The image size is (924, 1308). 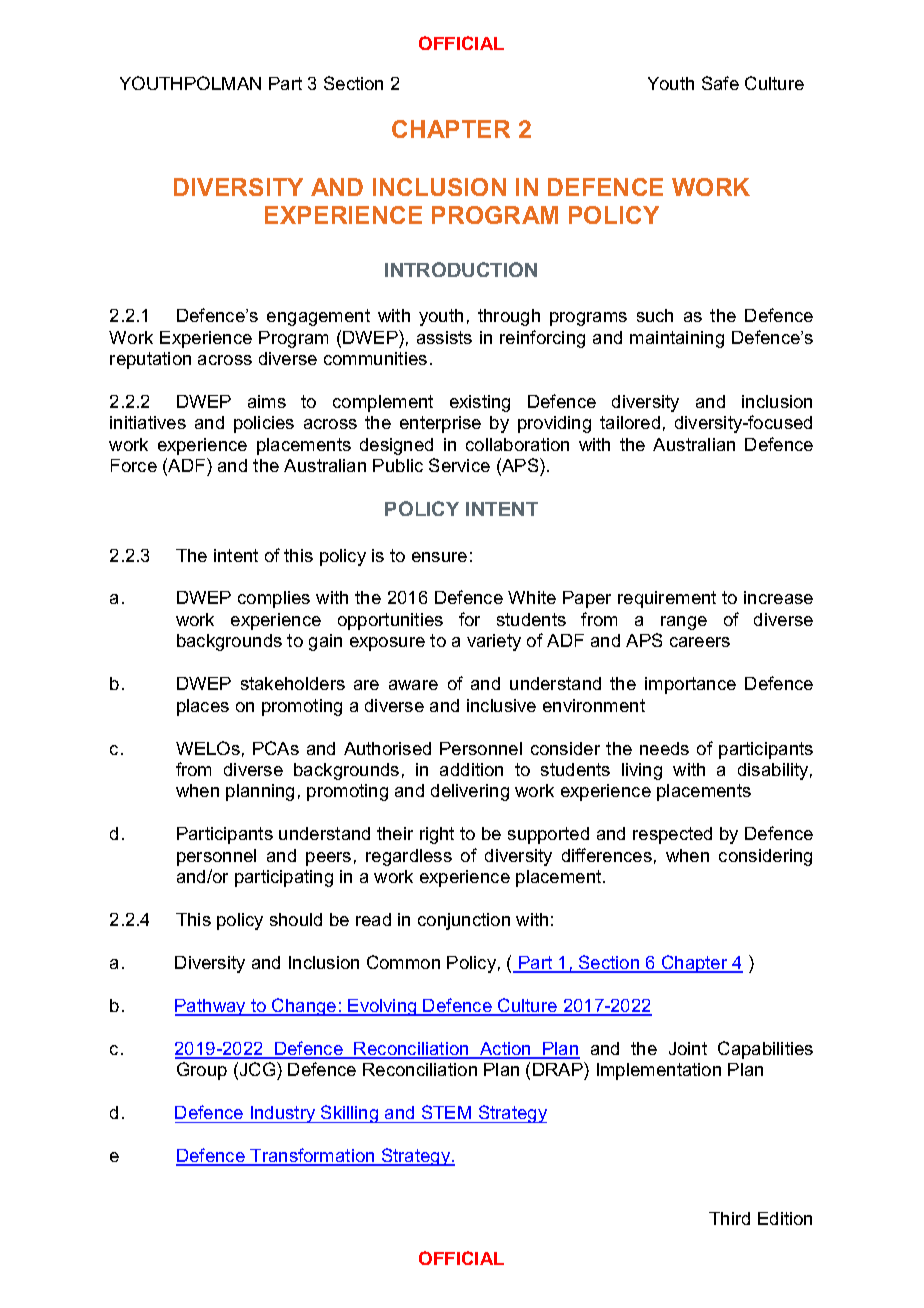 I want to click on engagement, so click(x=318, y=317).
